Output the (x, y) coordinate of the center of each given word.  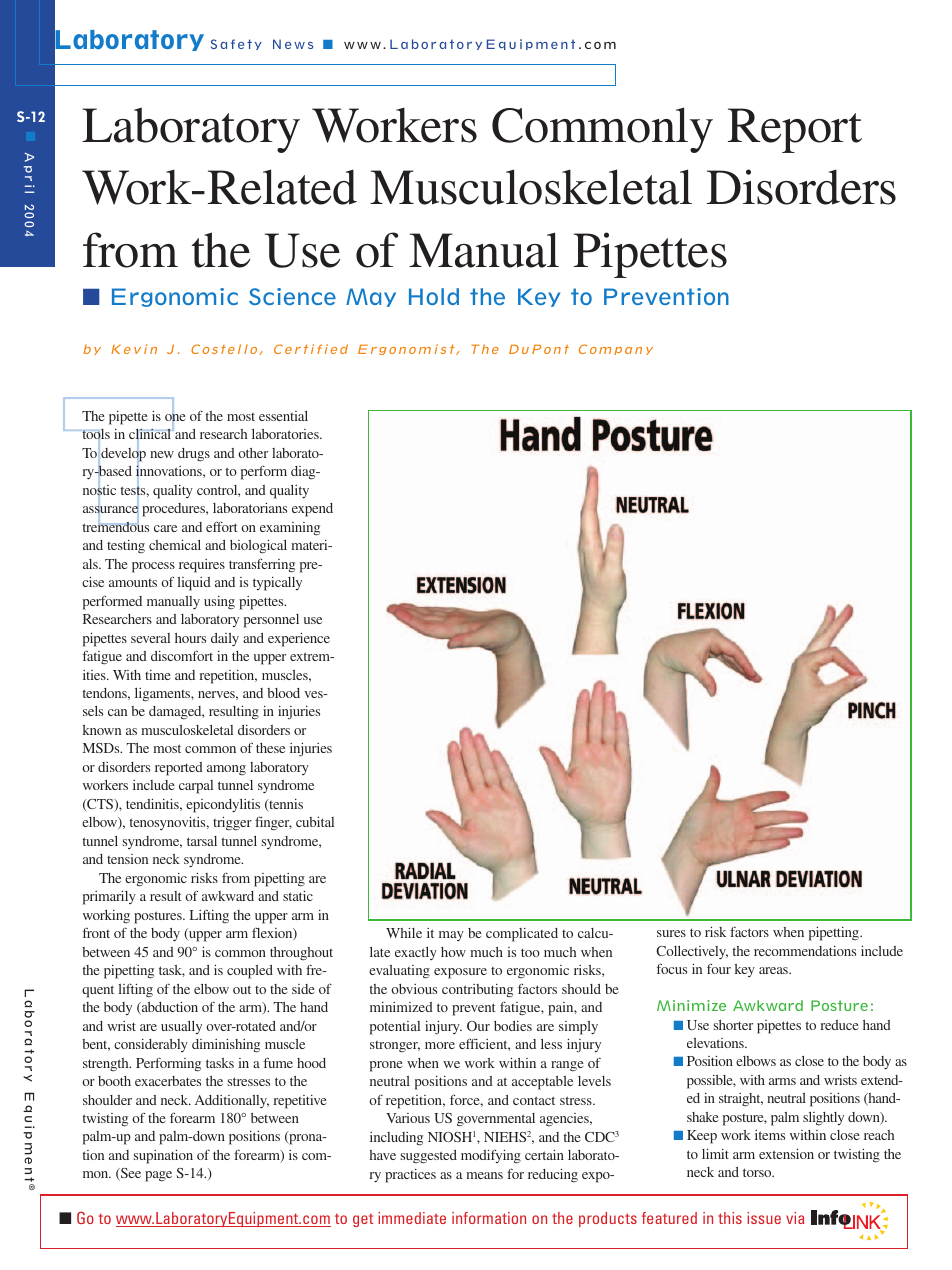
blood (283, 693)
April (29, 173)
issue (764, 1218)
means (484, 1175)
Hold (434, 296)
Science (292, 296)
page (158, 1176)
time (158, 675)
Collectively (692, 953)
